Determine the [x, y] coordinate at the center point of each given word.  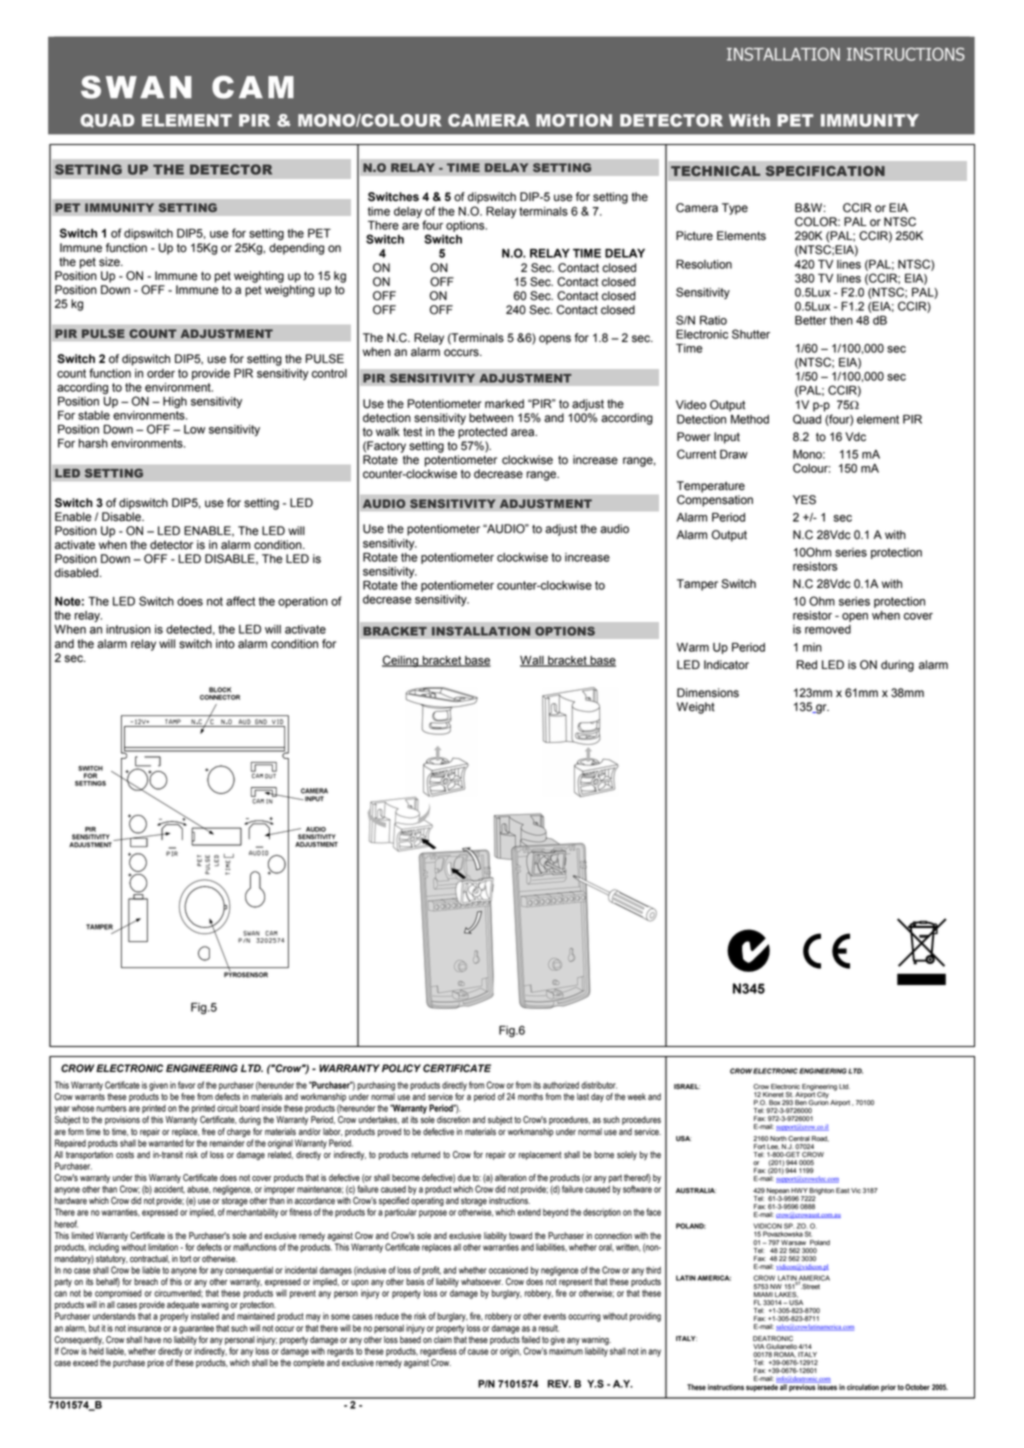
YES [804, 500]
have [152, 1340]
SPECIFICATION [825, 171]
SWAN [136, 87]
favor [186, 1085]
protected [482, 433]
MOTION [574, 120]
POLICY [401, 1068]
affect [240, 601]
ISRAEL [687, 1086]
